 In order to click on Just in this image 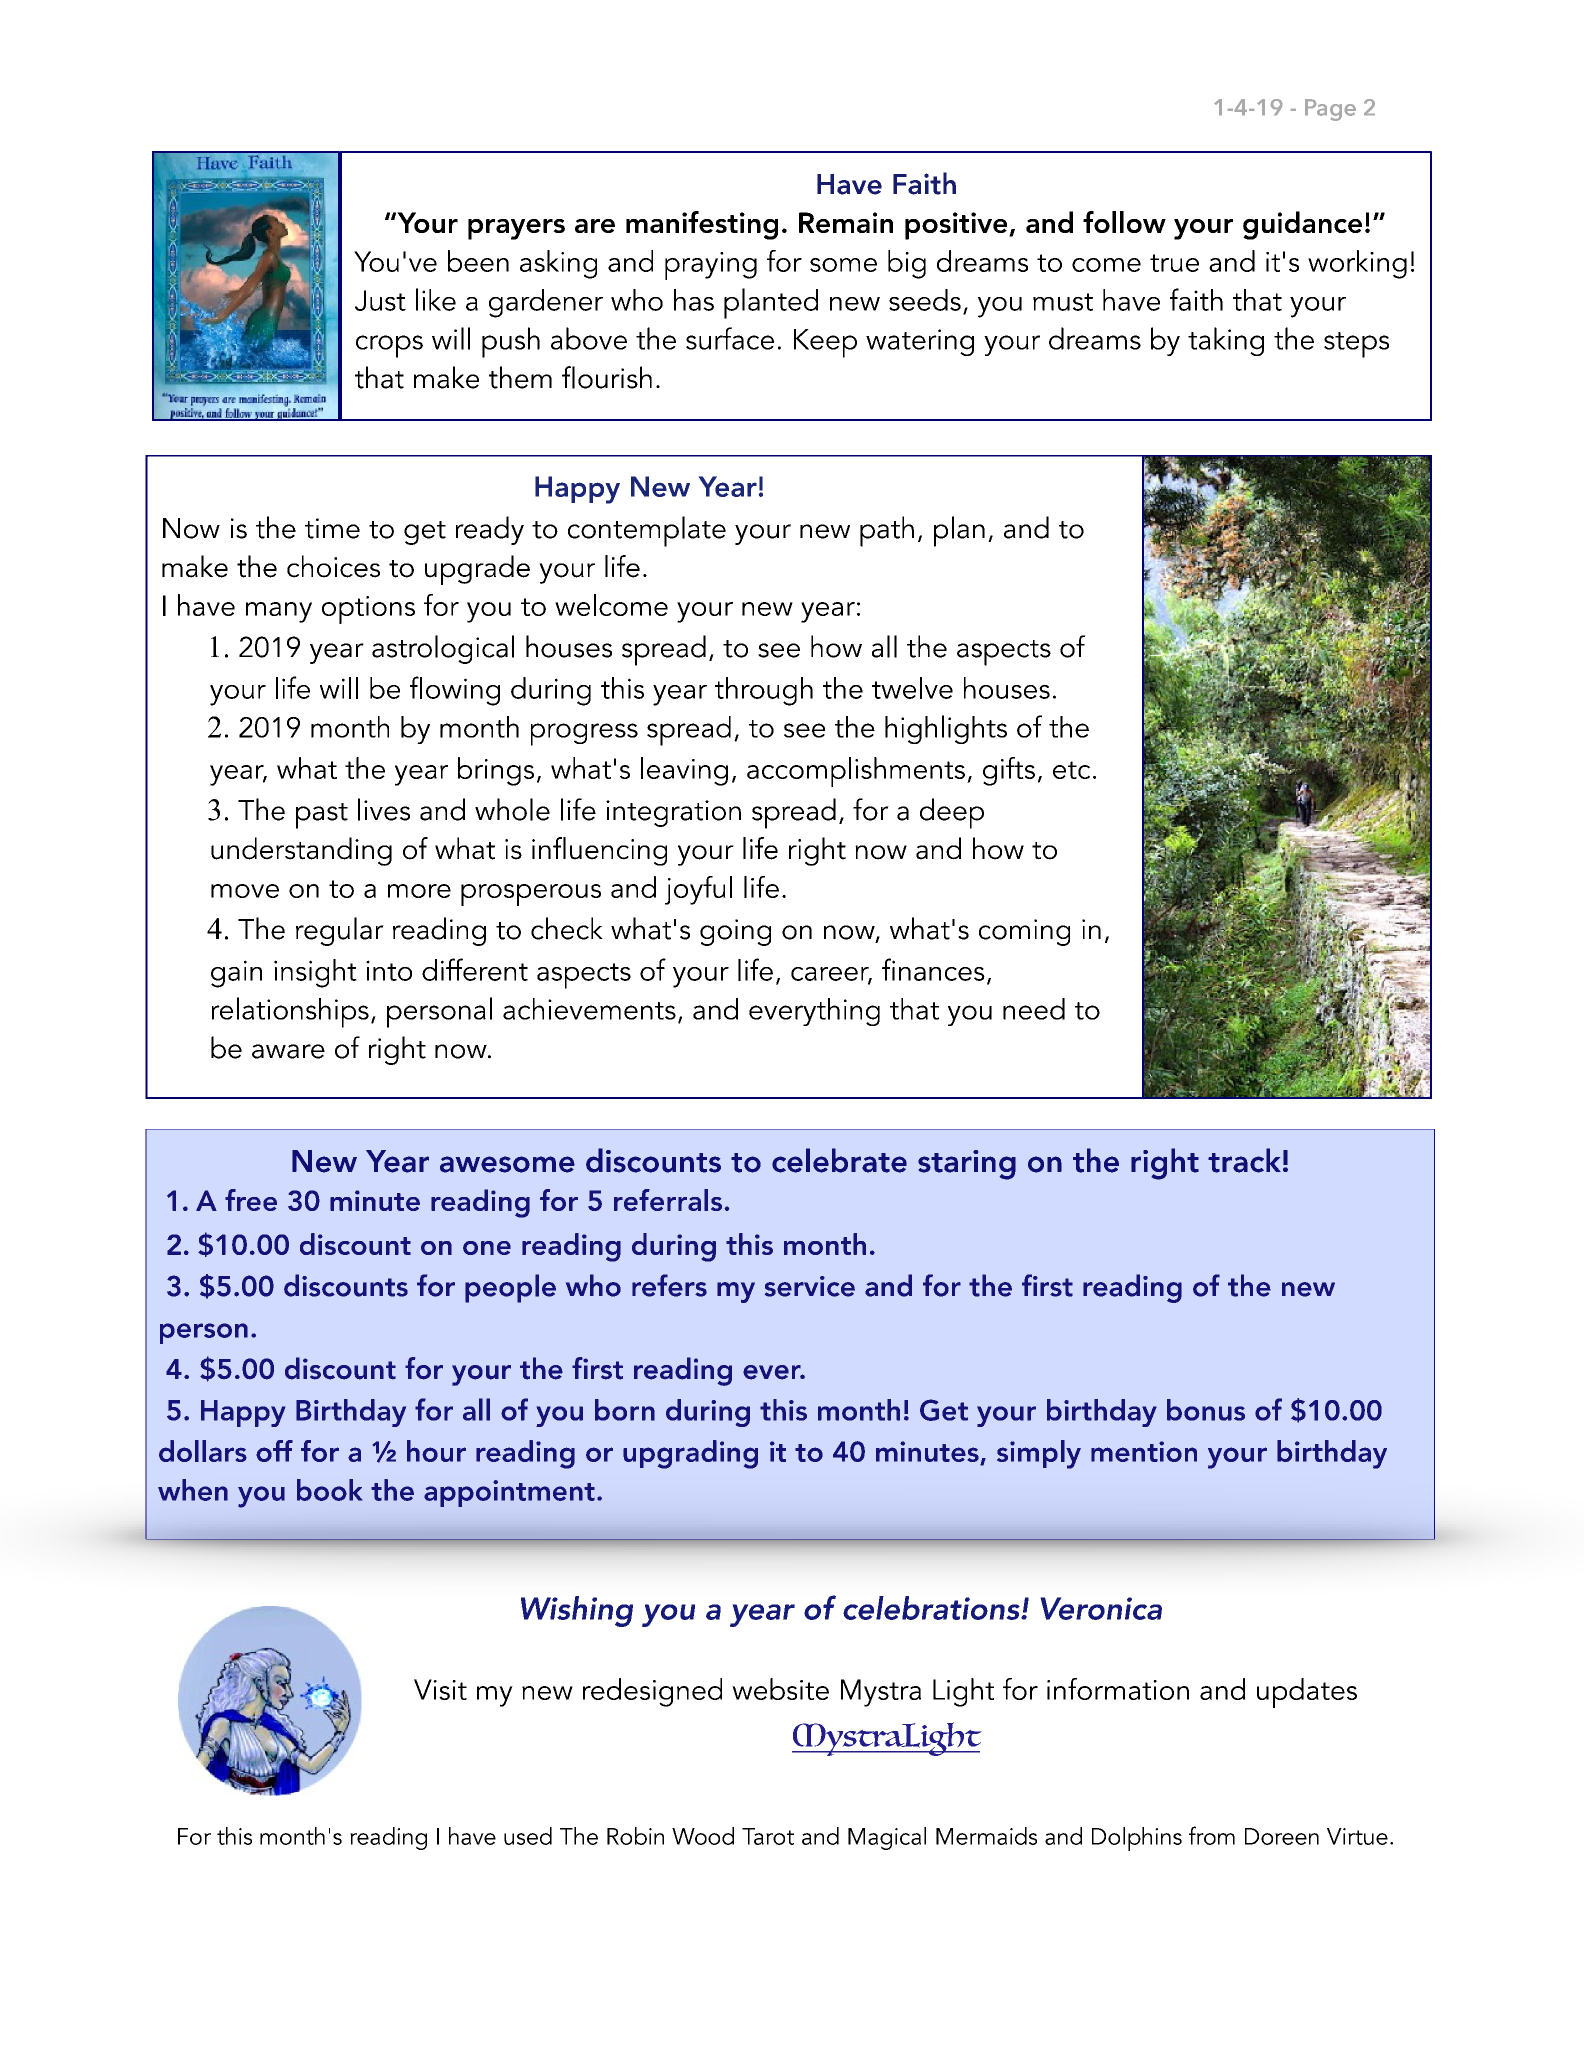, I will do `click(380, 300)`.
